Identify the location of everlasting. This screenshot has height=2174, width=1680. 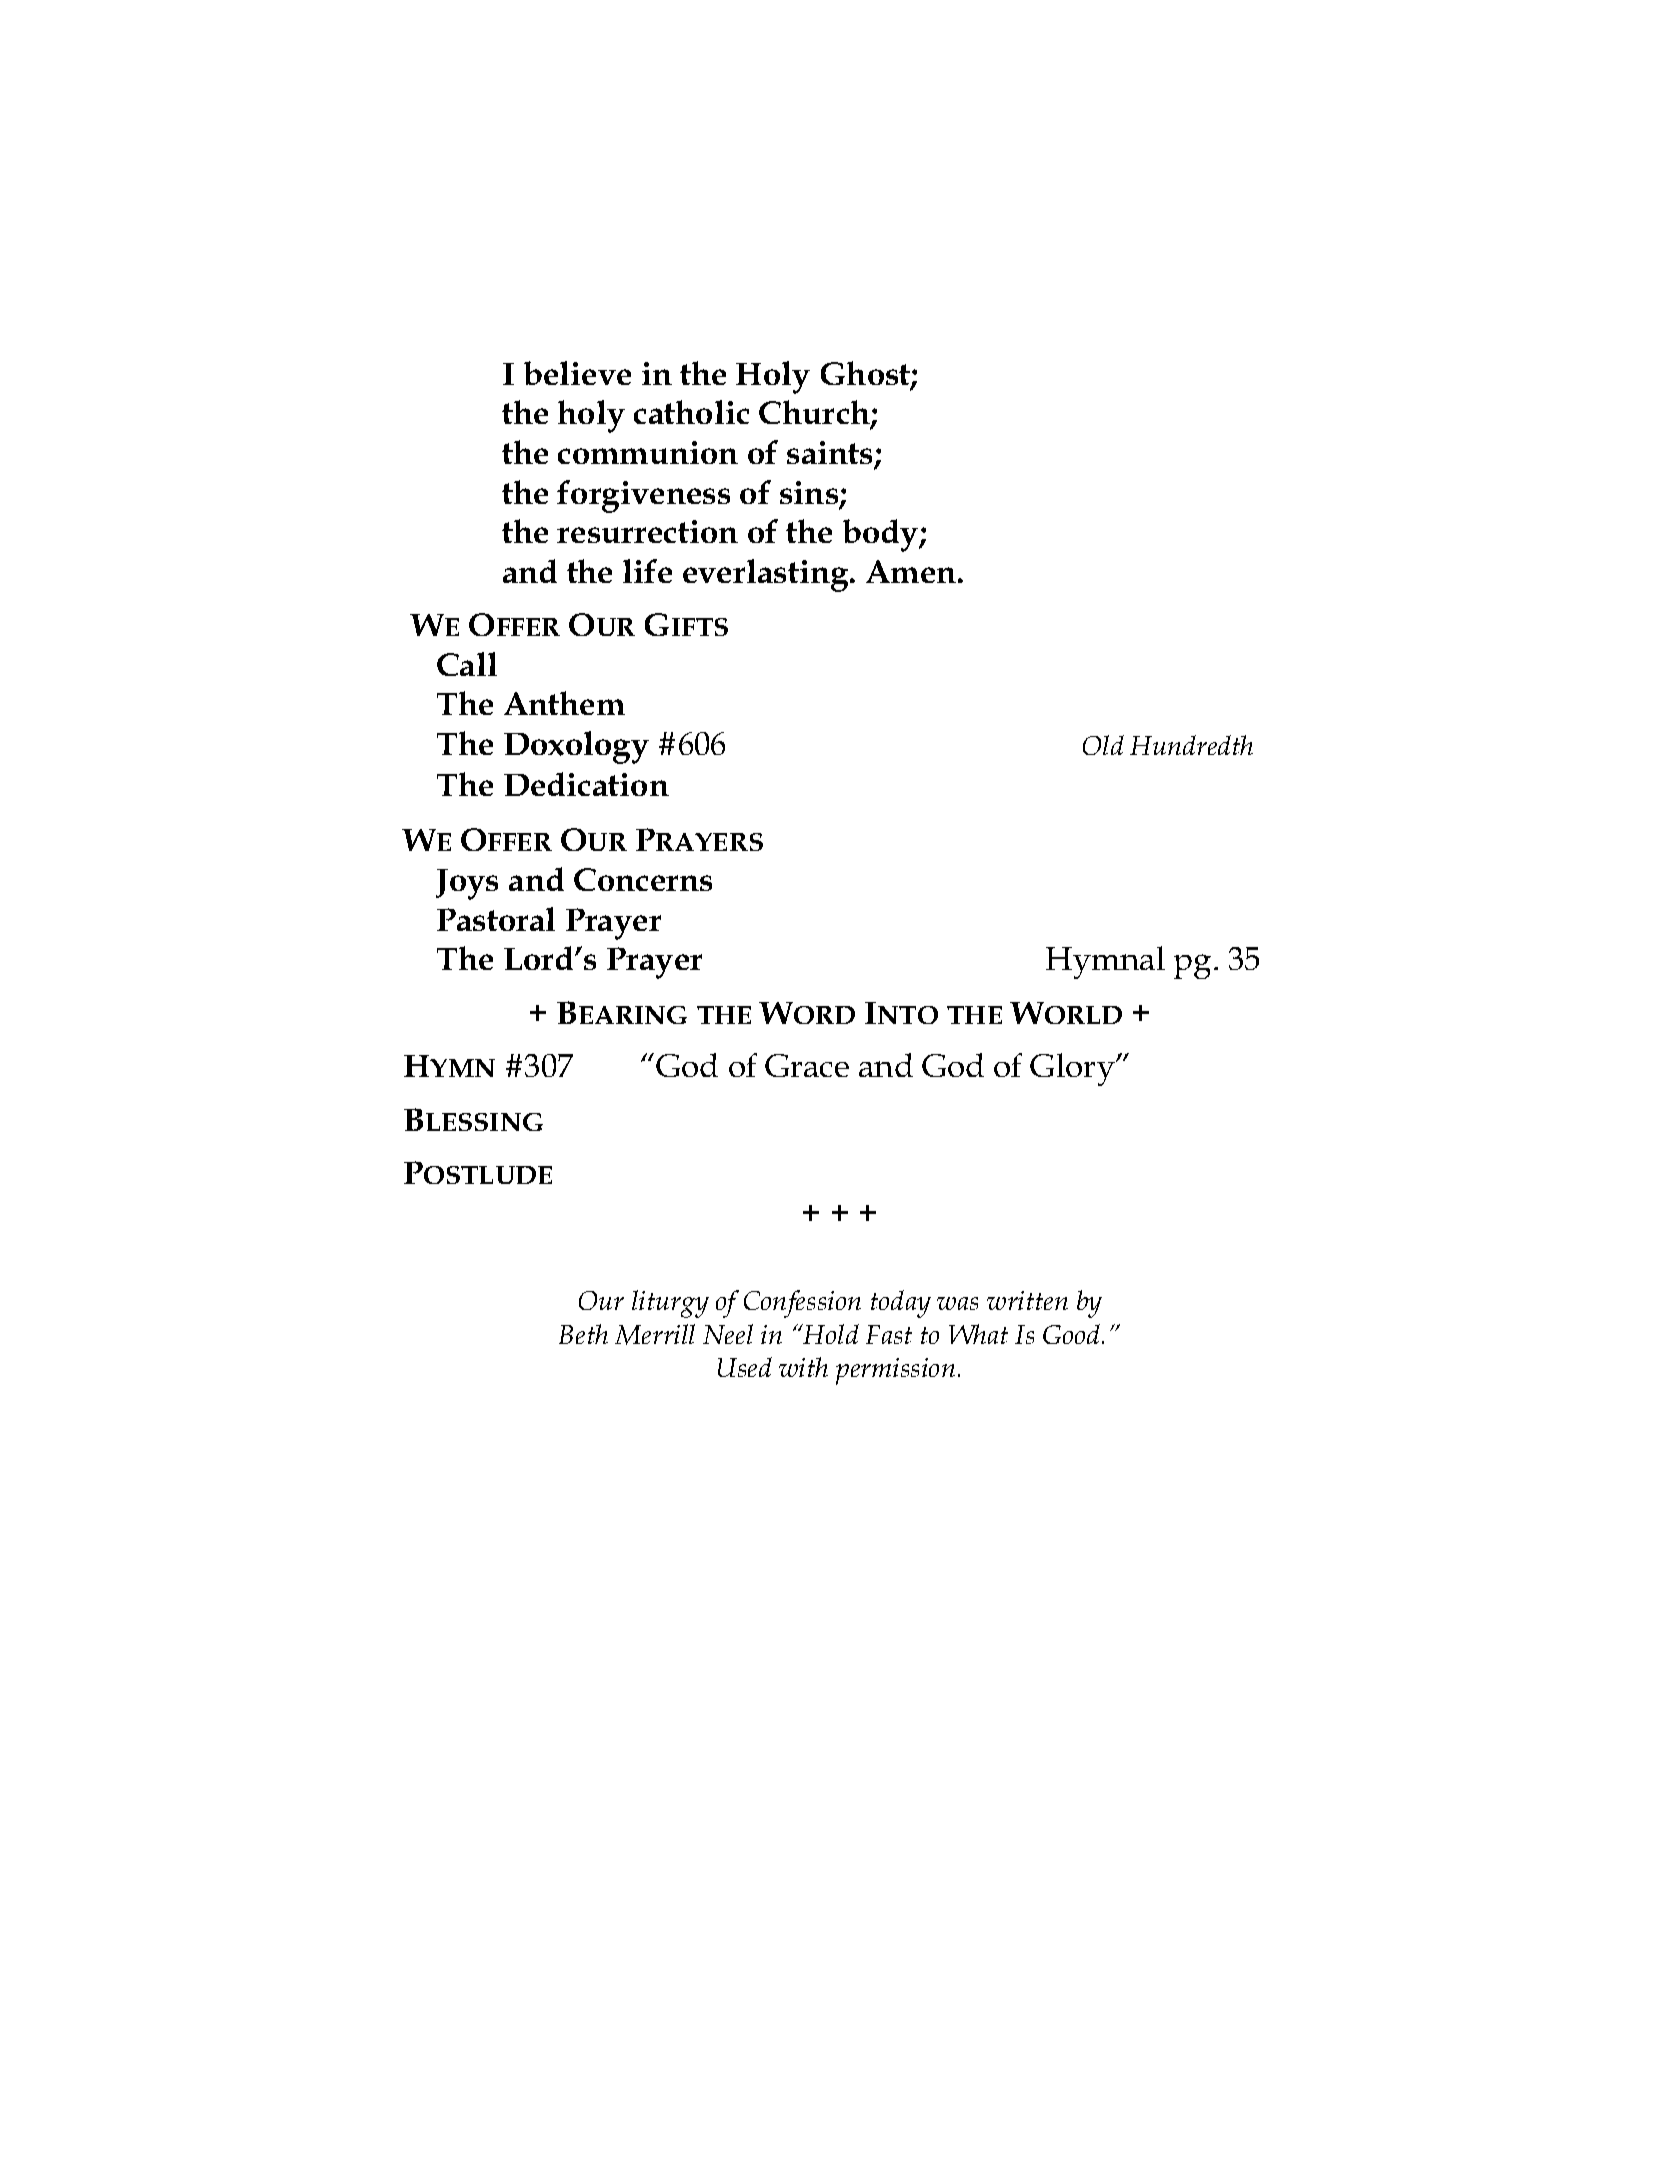
(767, 575).
